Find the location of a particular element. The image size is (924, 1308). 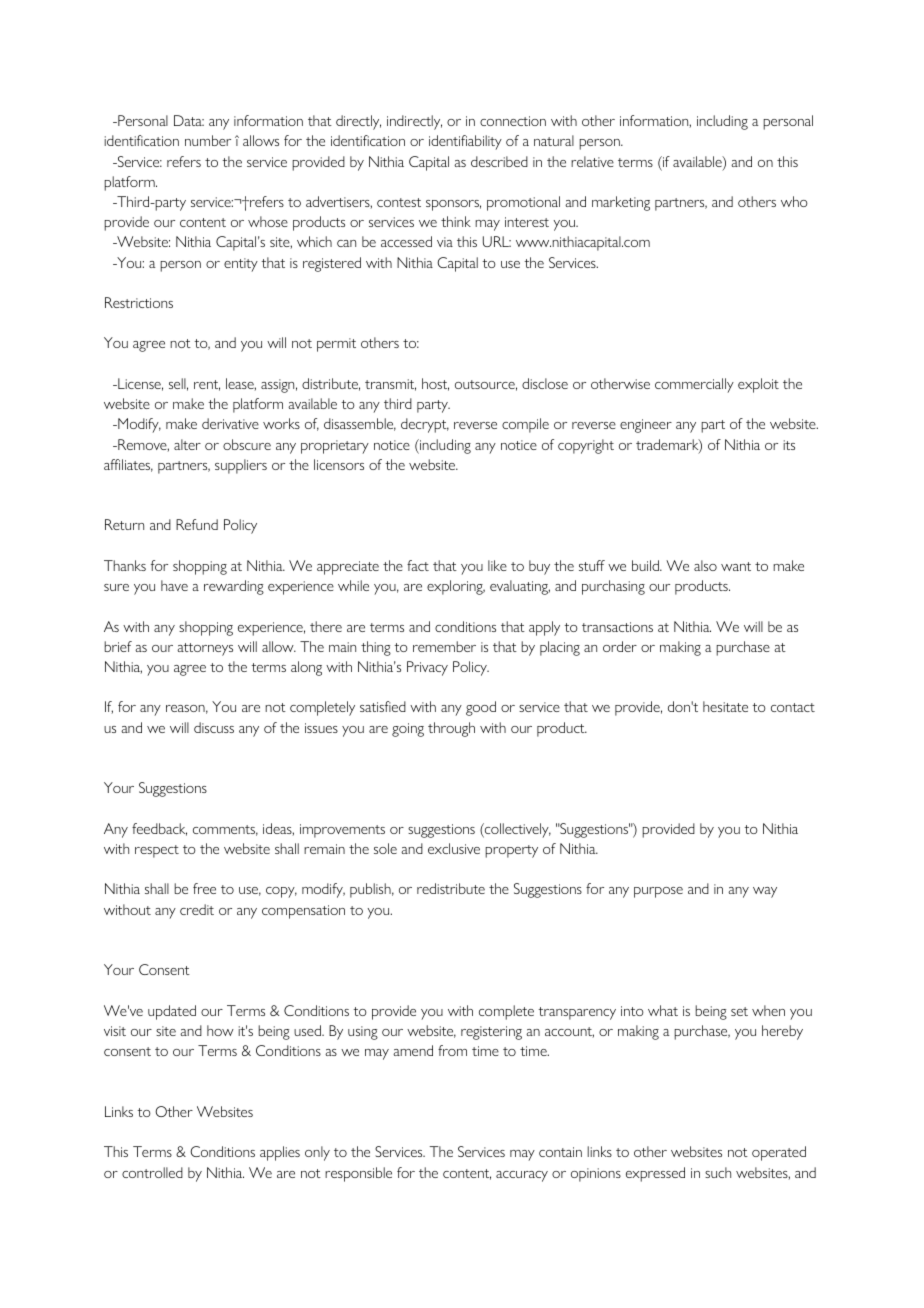

its is located at coordinates (789, 445).
